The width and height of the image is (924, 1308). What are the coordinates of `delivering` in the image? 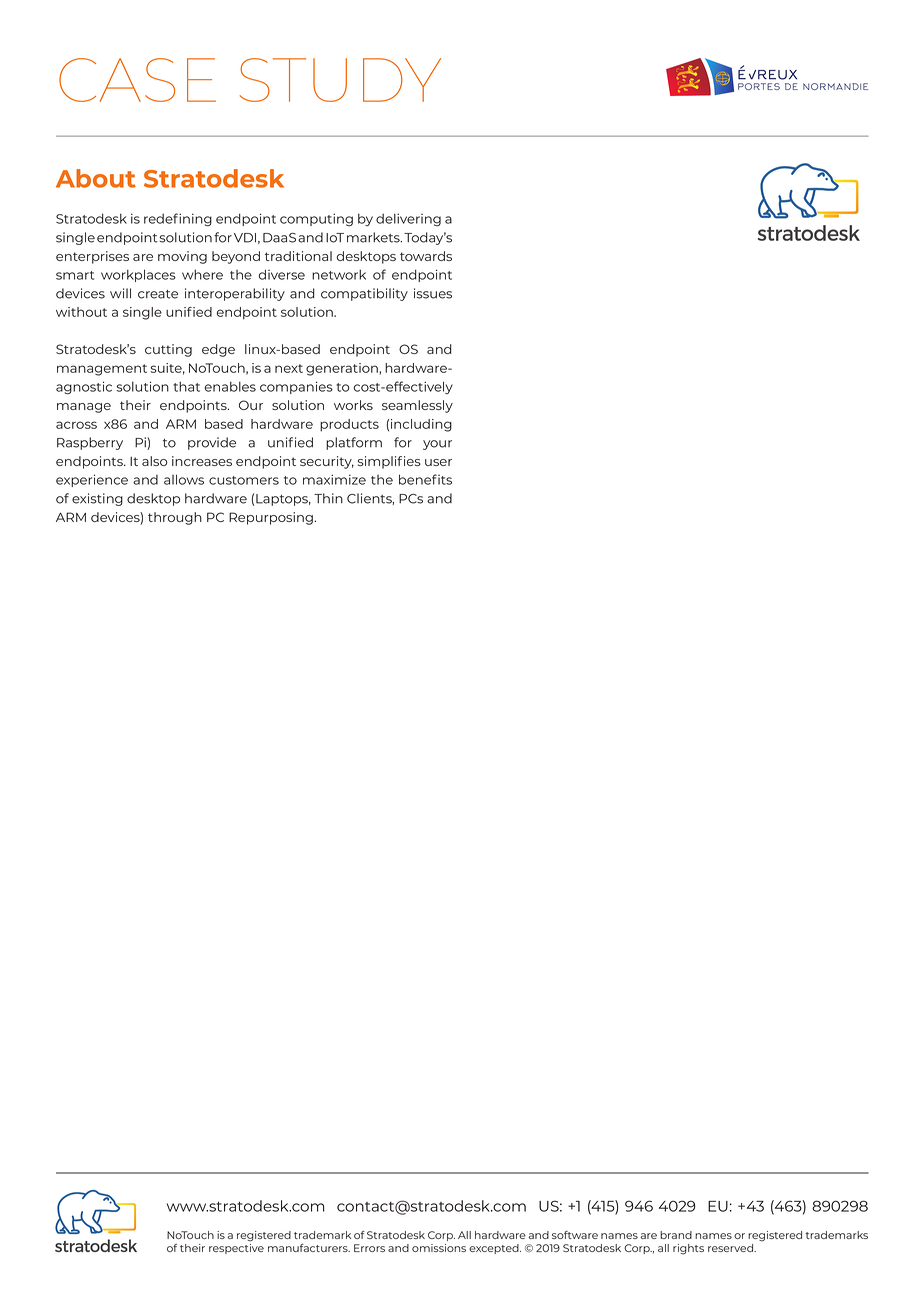 It's located at (408, 219).
